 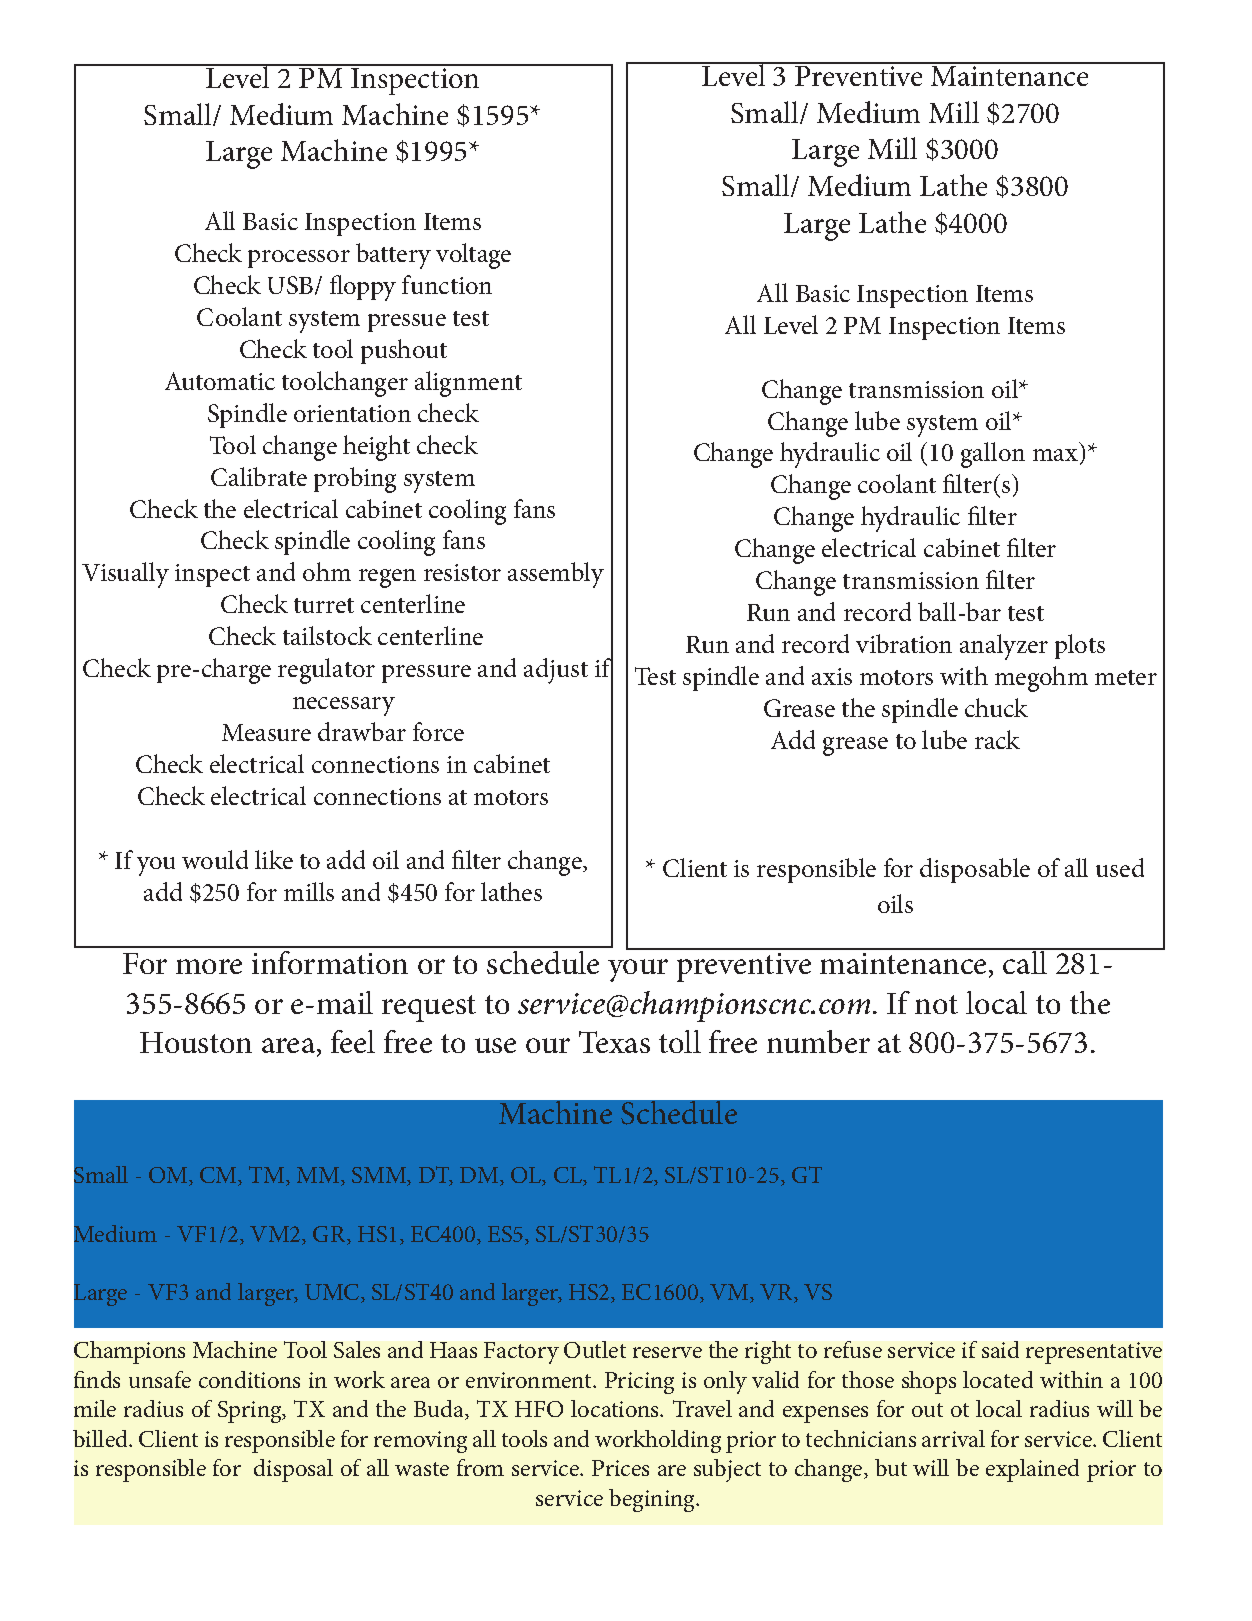 I want to click on Texas, so click(x=614, y=1042).
